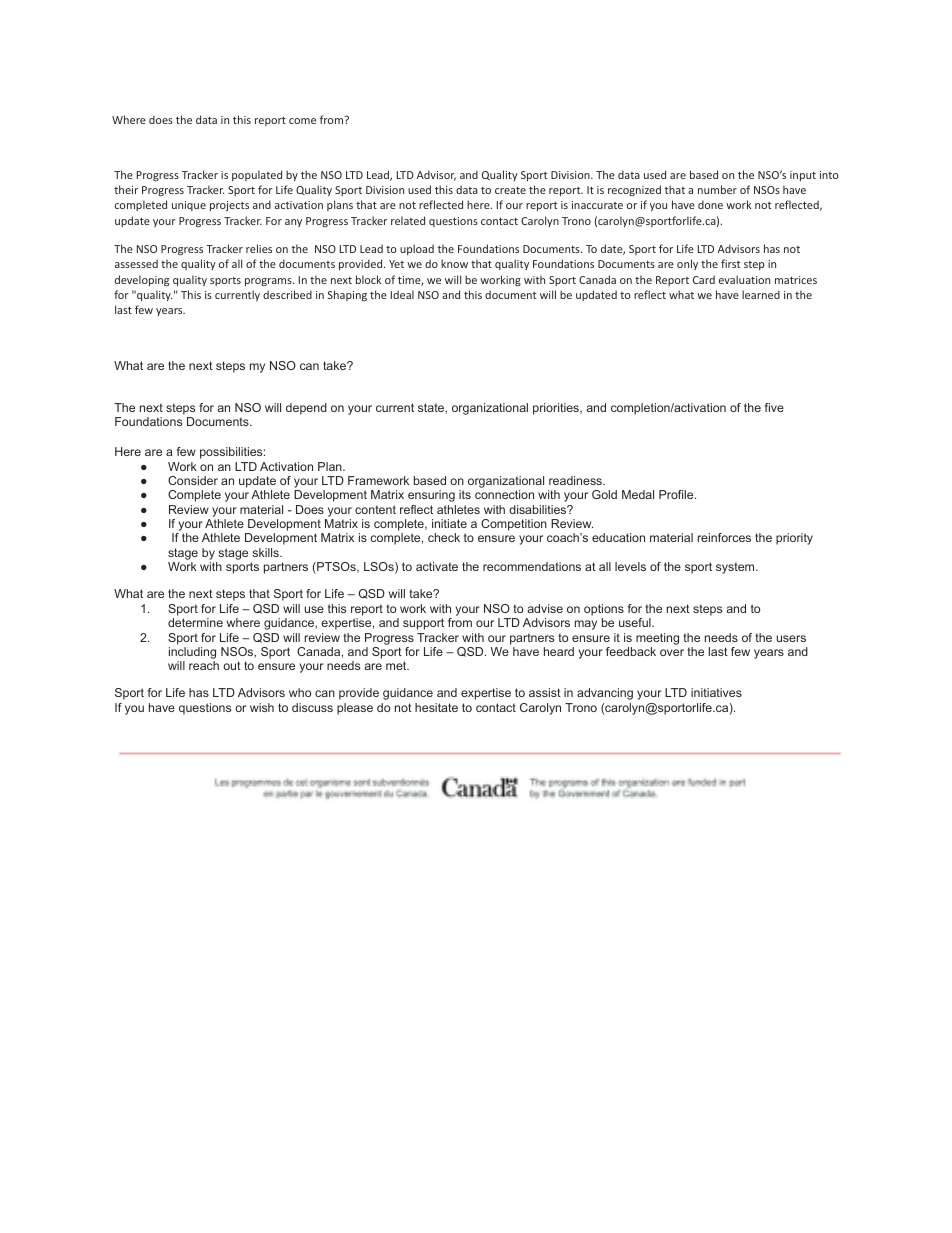 This document has height=1233, width=952. Describe the element at coordinates (204, 665) in the document. I see `reach` at that location.
